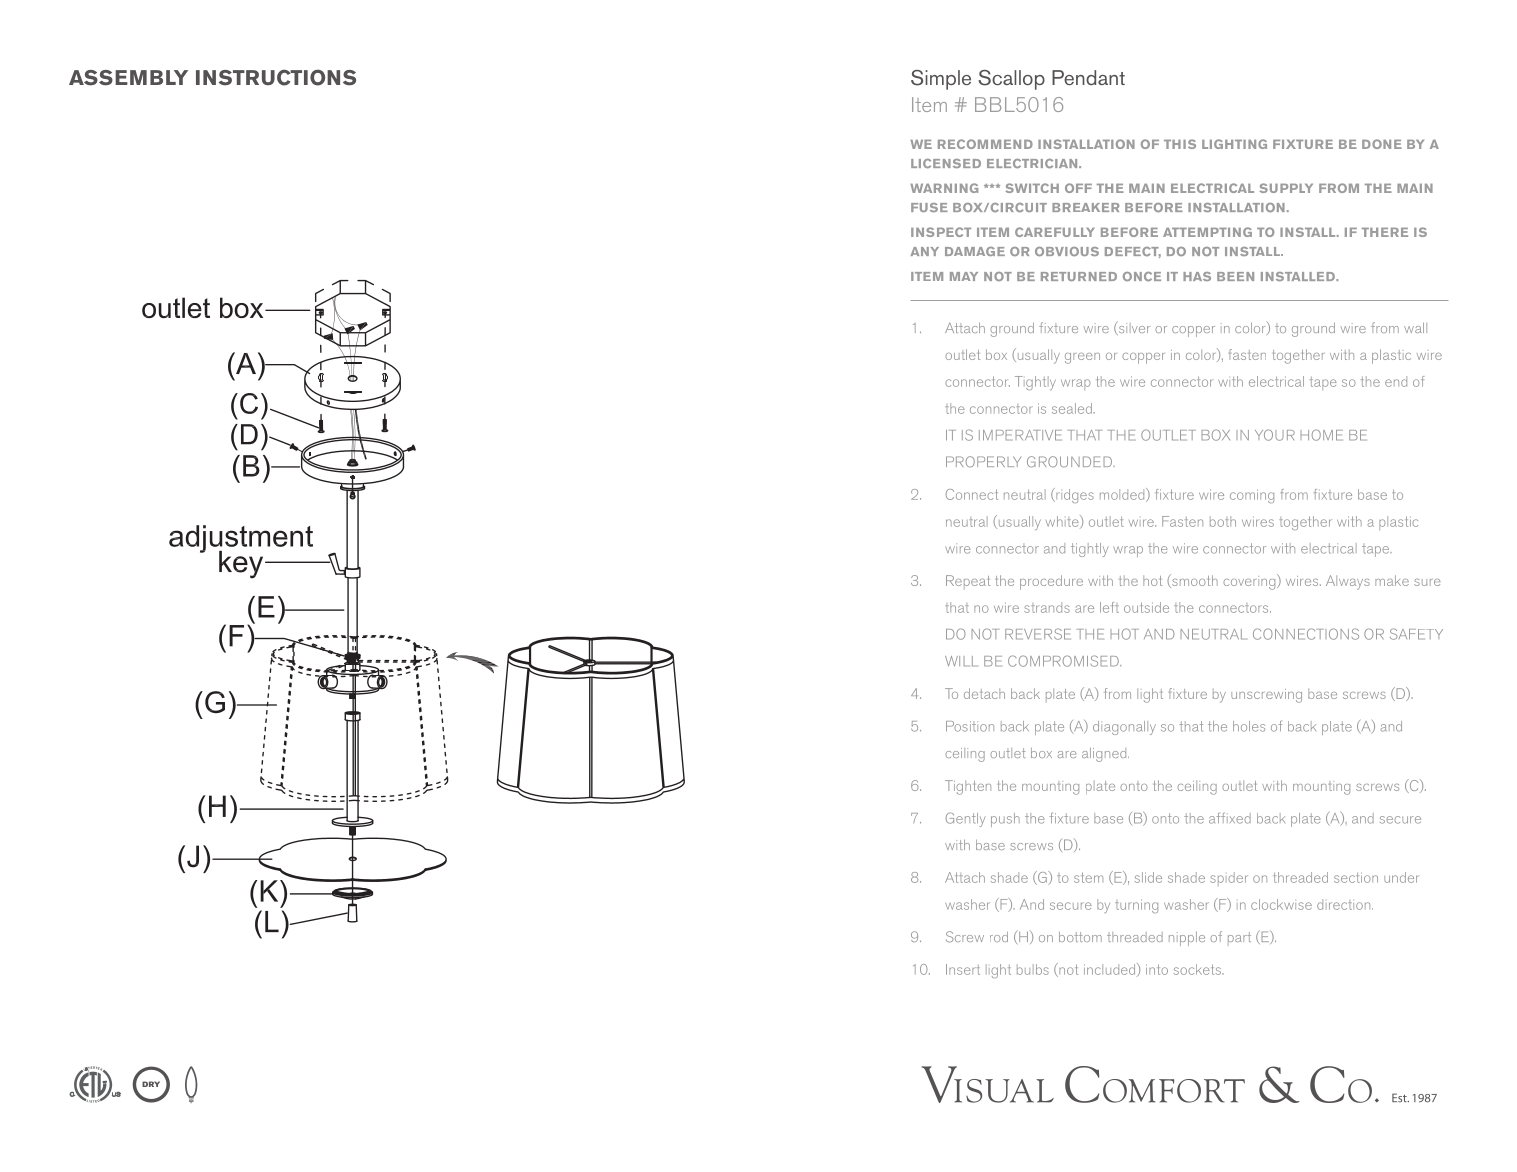 This screenshot has width=1517, height=1172. I want to click on coming, so click(1252, 496).
